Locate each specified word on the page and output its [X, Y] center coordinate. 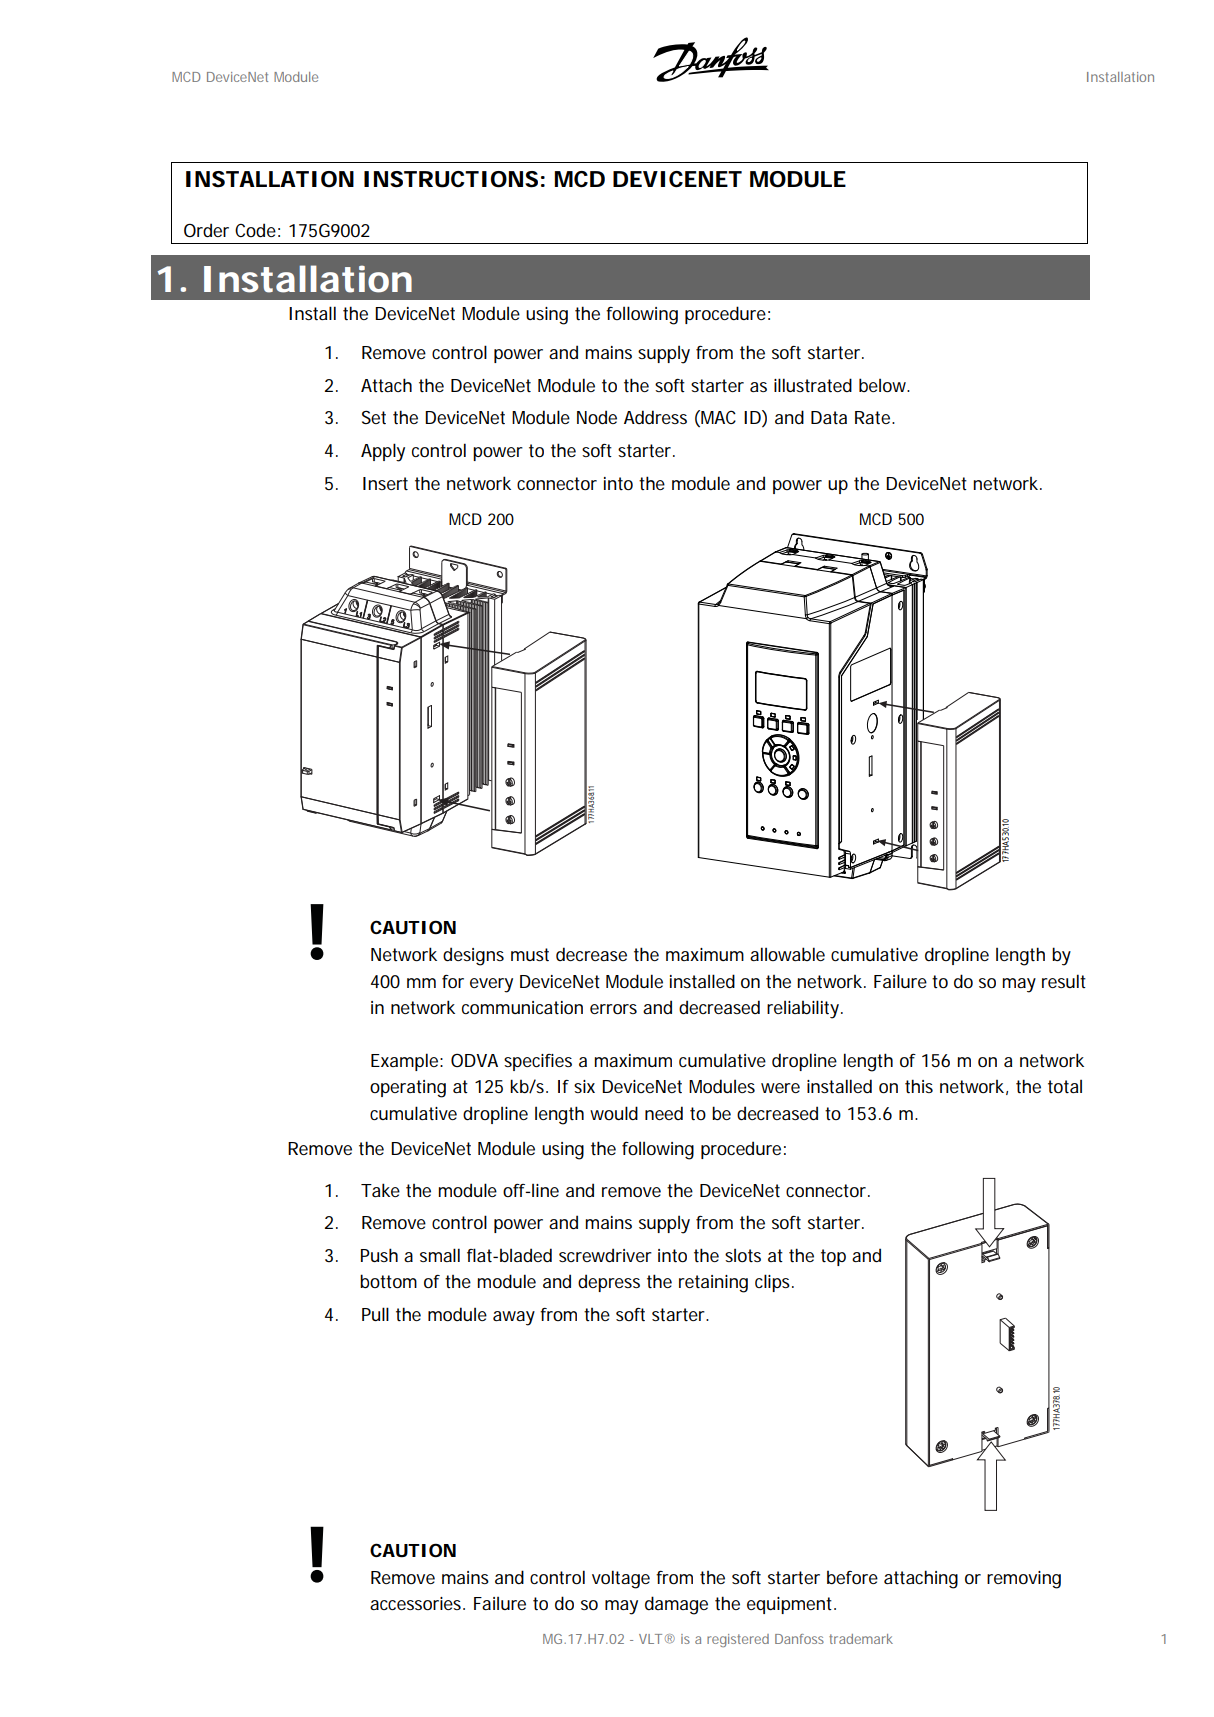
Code [255, 230]
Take [380, 1190]
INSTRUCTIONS [451, 179]
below [884, 385]
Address [655, 417]
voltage [621, 1579]
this [919, 1086]
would [614, 1113]
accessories [417, 1603]
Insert [385, 483]
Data [829, 417]
